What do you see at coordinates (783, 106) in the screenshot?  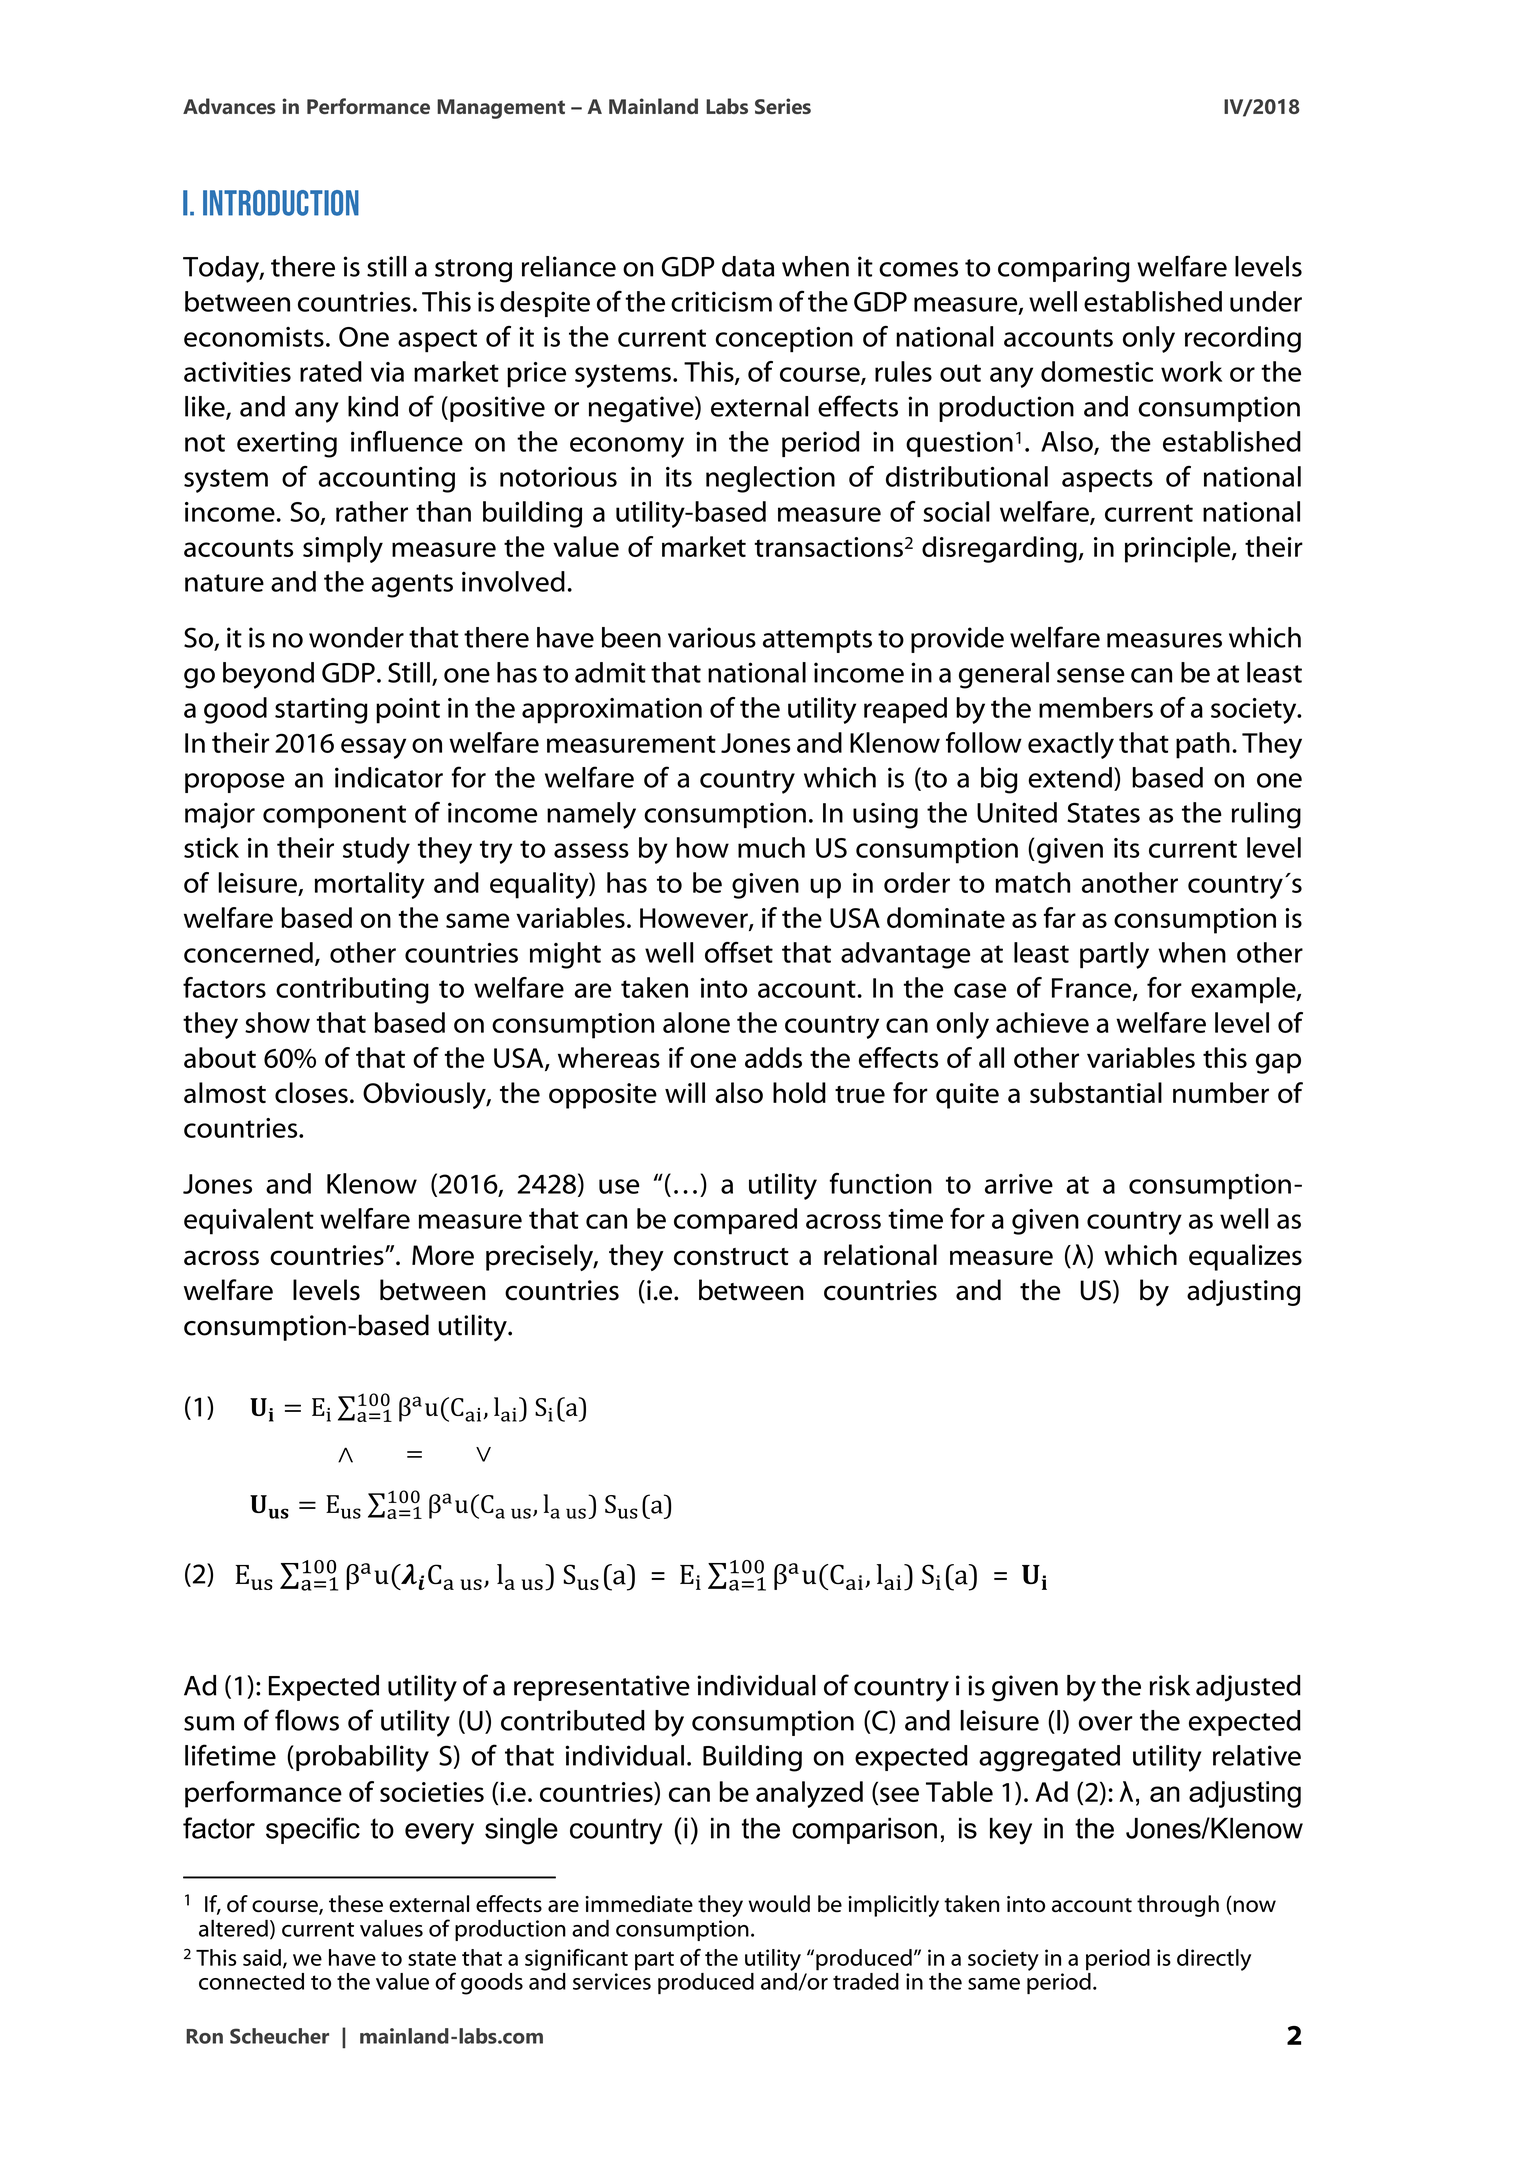 I see `Series` at bounding box center [783, 106].
